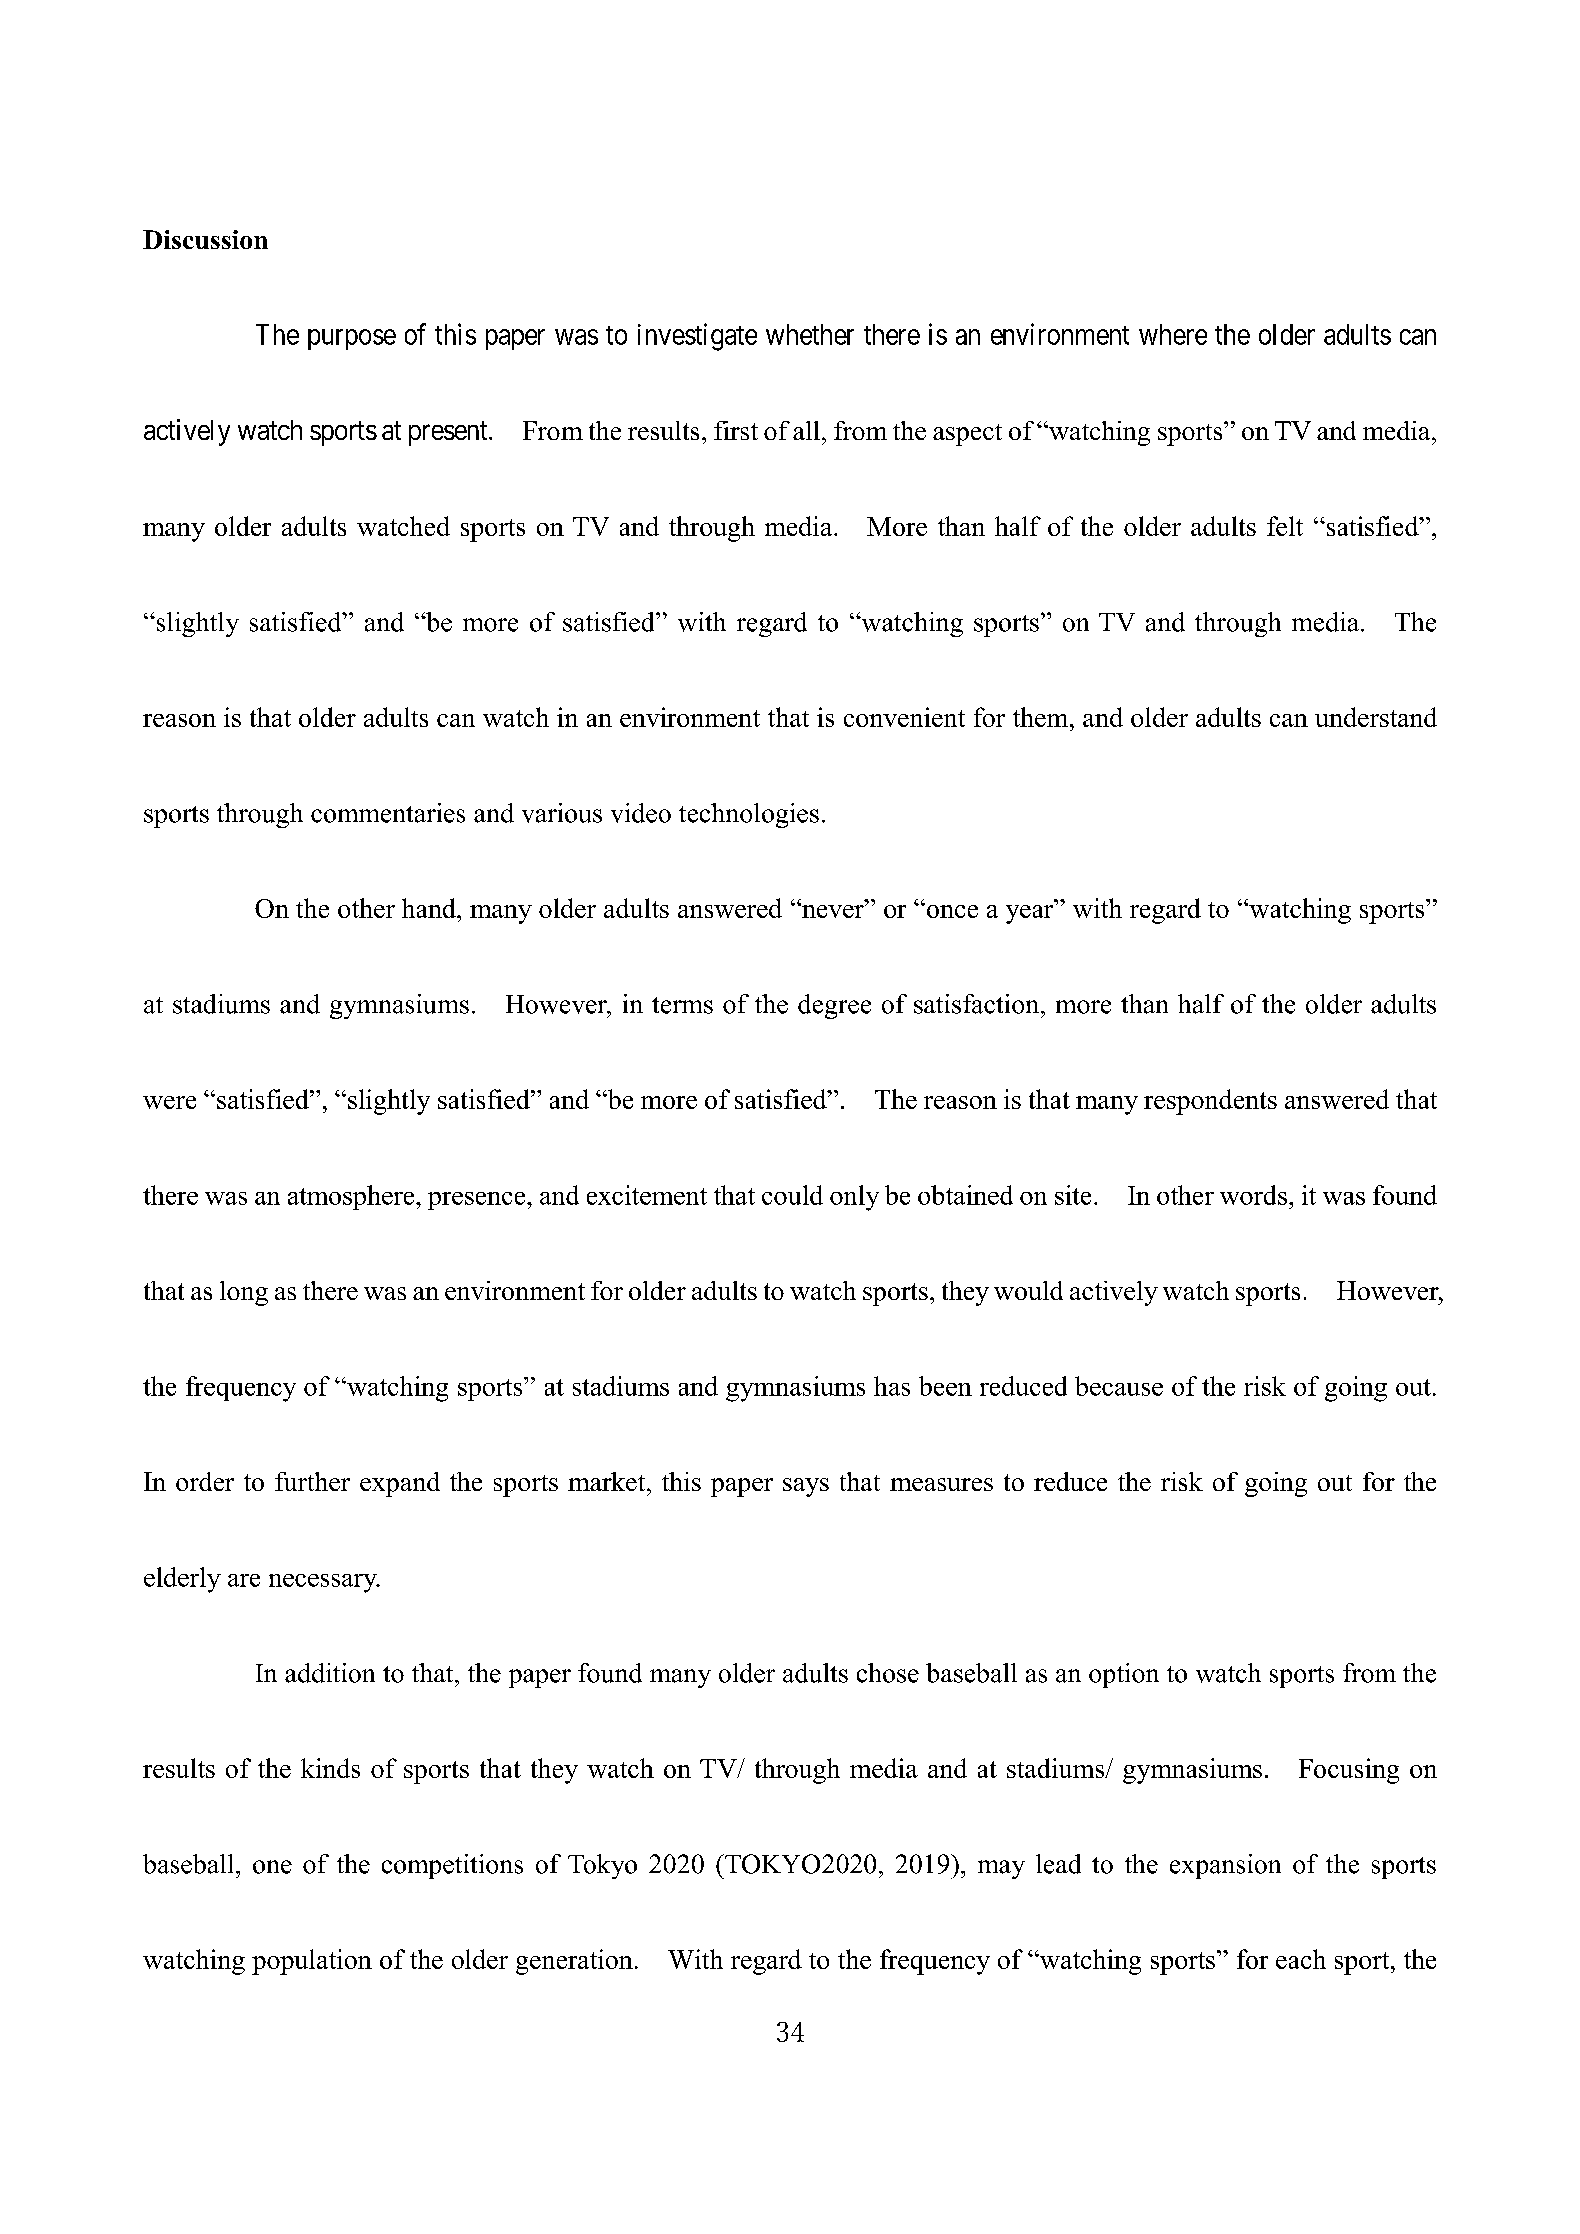 Image resolution: width=1580 pixels, height=2234 pixels. I want to click on purpose, so click(352, 339).
